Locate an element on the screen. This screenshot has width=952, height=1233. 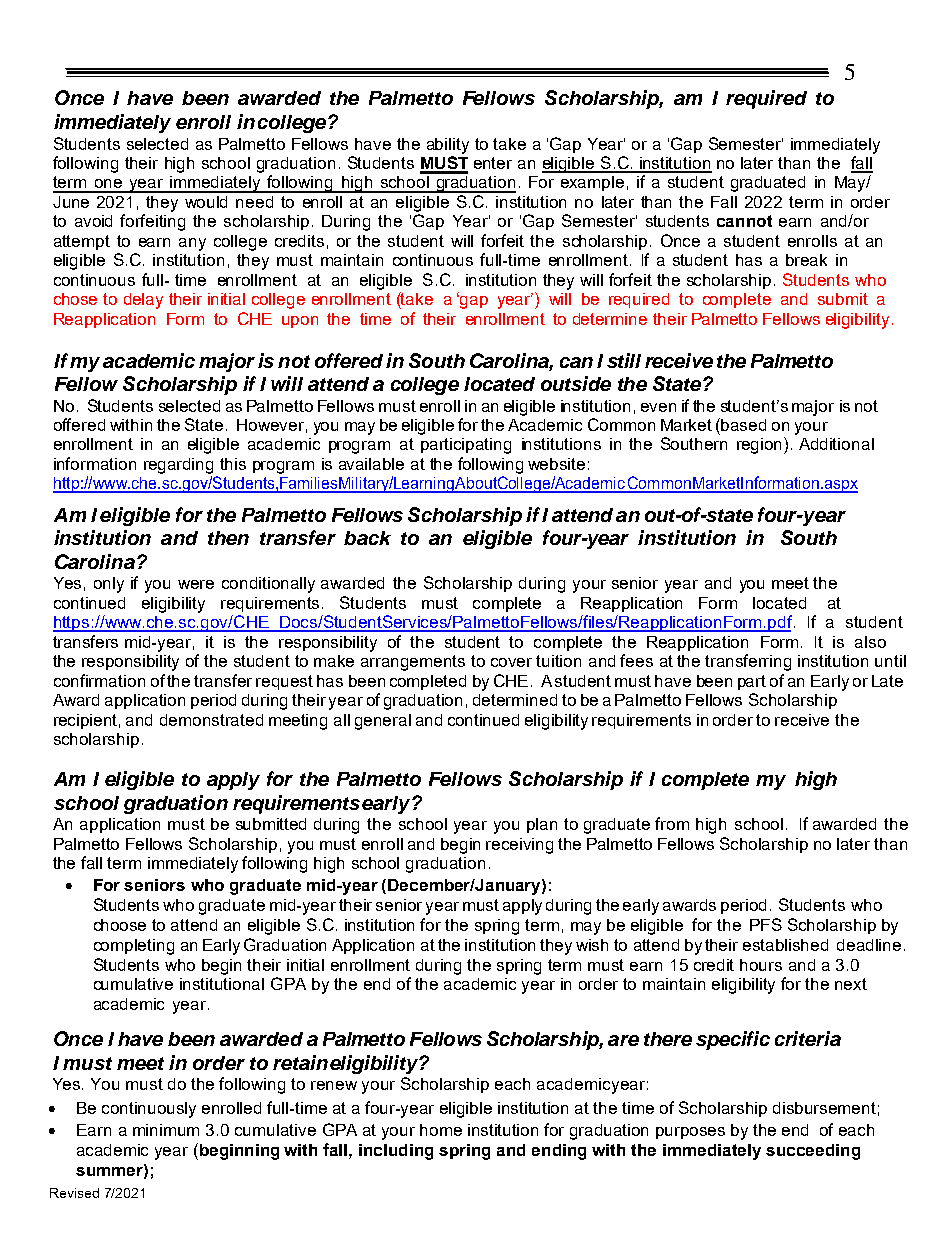
avoid is located at coordinates (93, 221).
